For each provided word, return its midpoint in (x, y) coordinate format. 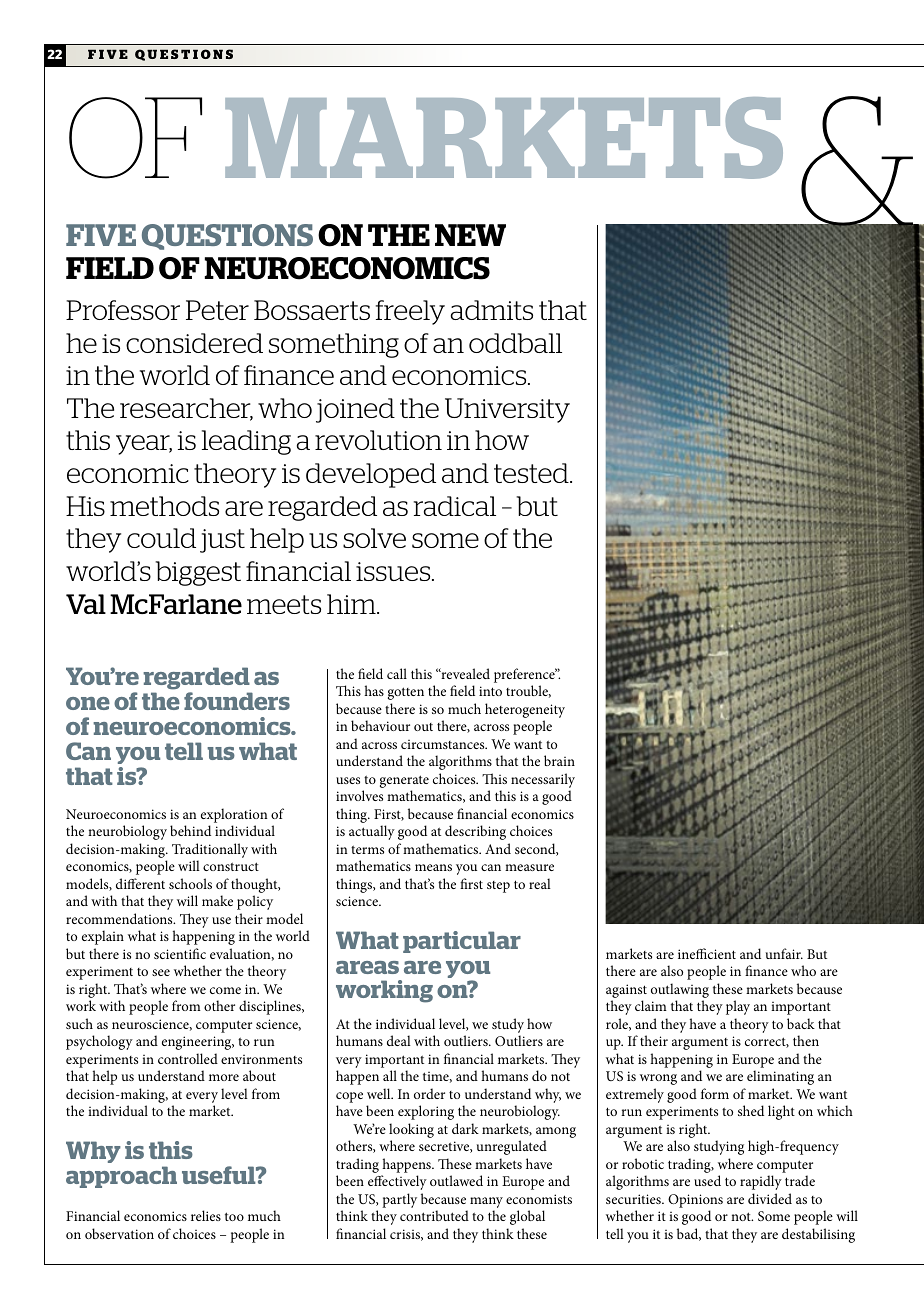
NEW (470, 235)
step (498, 887)
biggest (198, 573)
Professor (123, 310)
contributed (434, 1215)
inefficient (707, 953)
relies (206, 1215)
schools (190, 883)
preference (525, 675)
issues (394, 571)
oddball (515, 343)
